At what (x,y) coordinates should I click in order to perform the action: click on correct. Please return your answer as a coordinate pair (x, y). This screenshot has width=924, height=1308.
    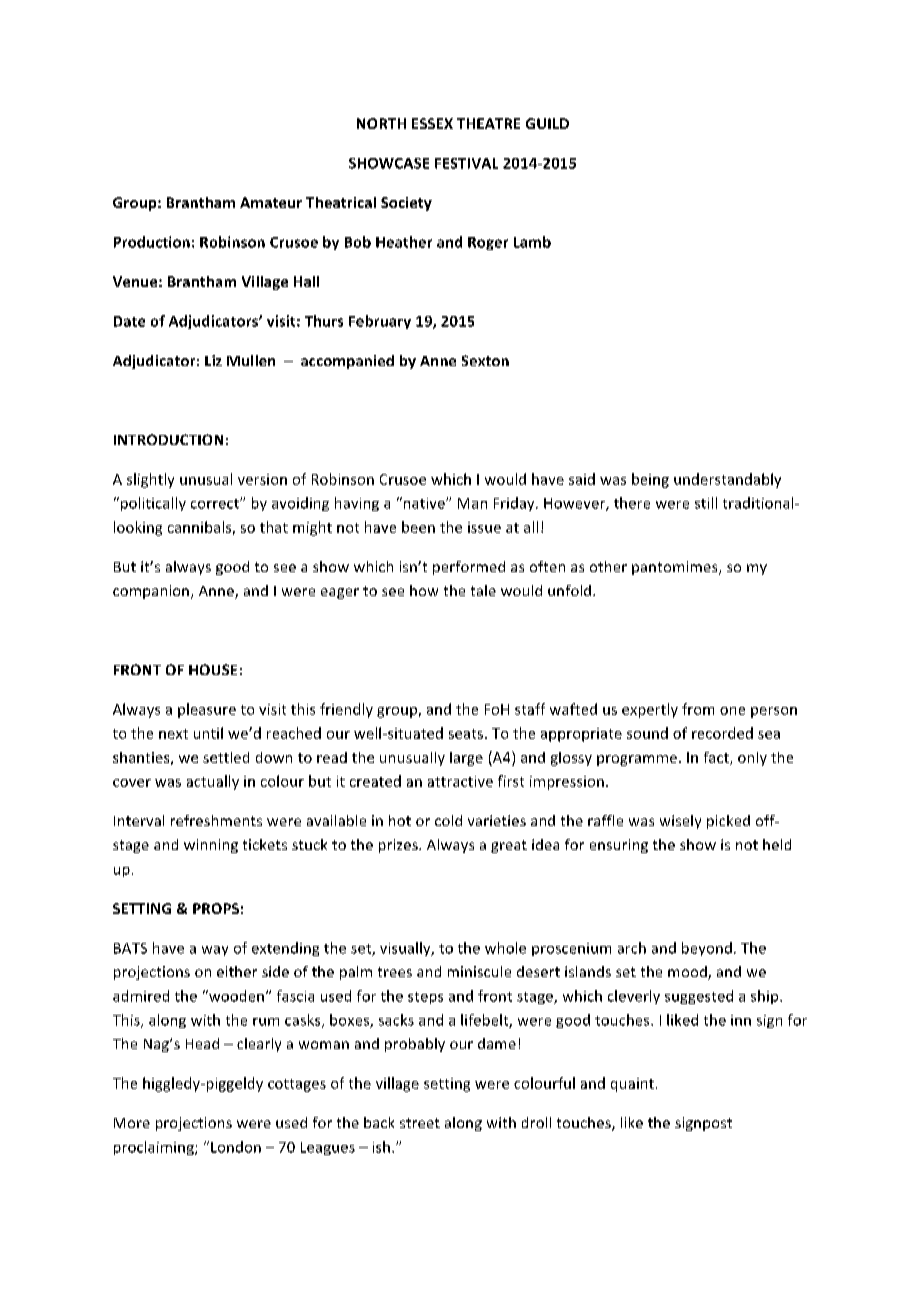
    Looking at the image, I should click on (216, 504).
